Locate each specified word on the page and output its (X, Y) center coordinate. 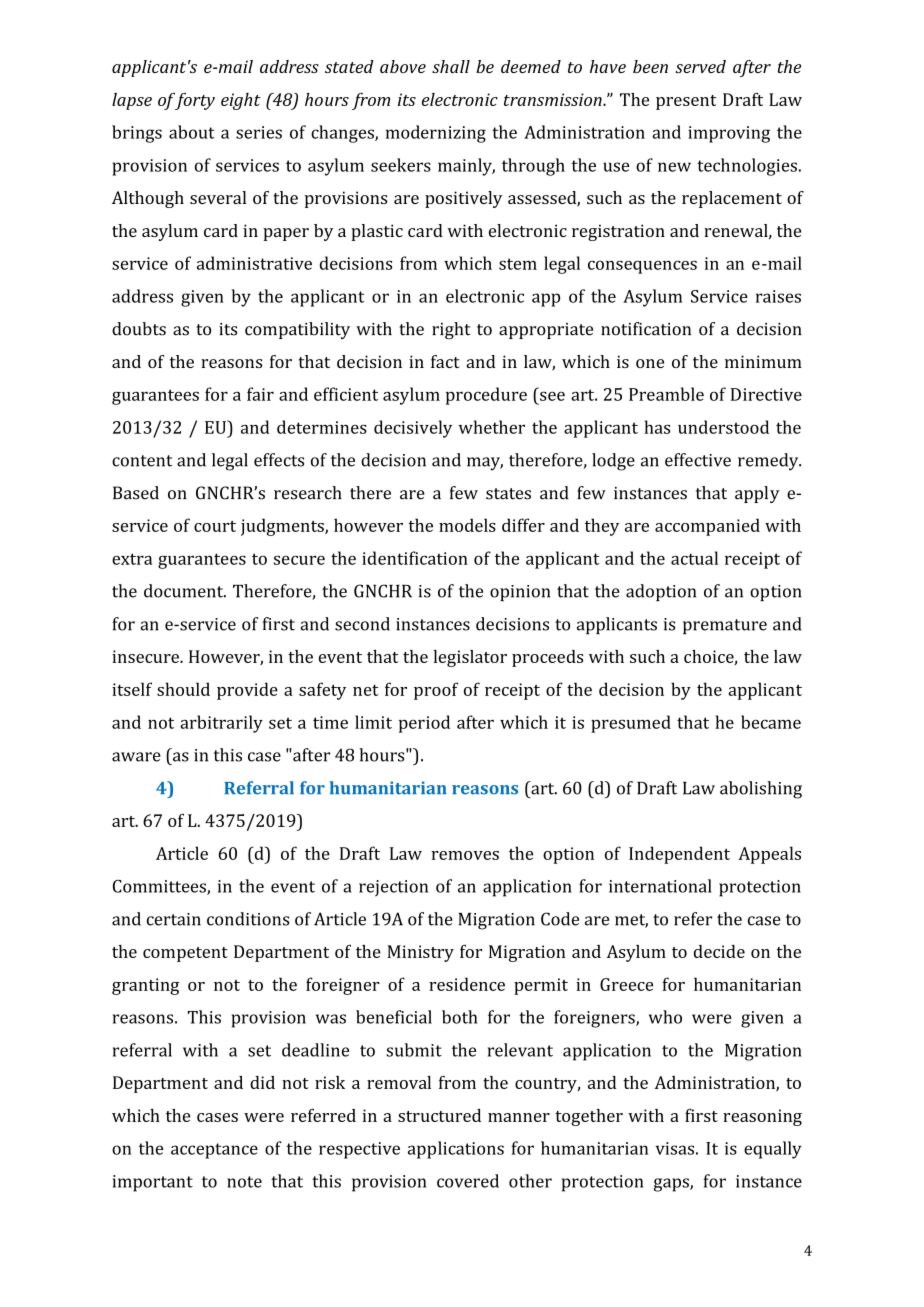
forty (194, 101)
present (686, 102)
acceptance (214, 1151)
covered (468, 1181)
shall (451, 66)
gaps (672, 1185)
